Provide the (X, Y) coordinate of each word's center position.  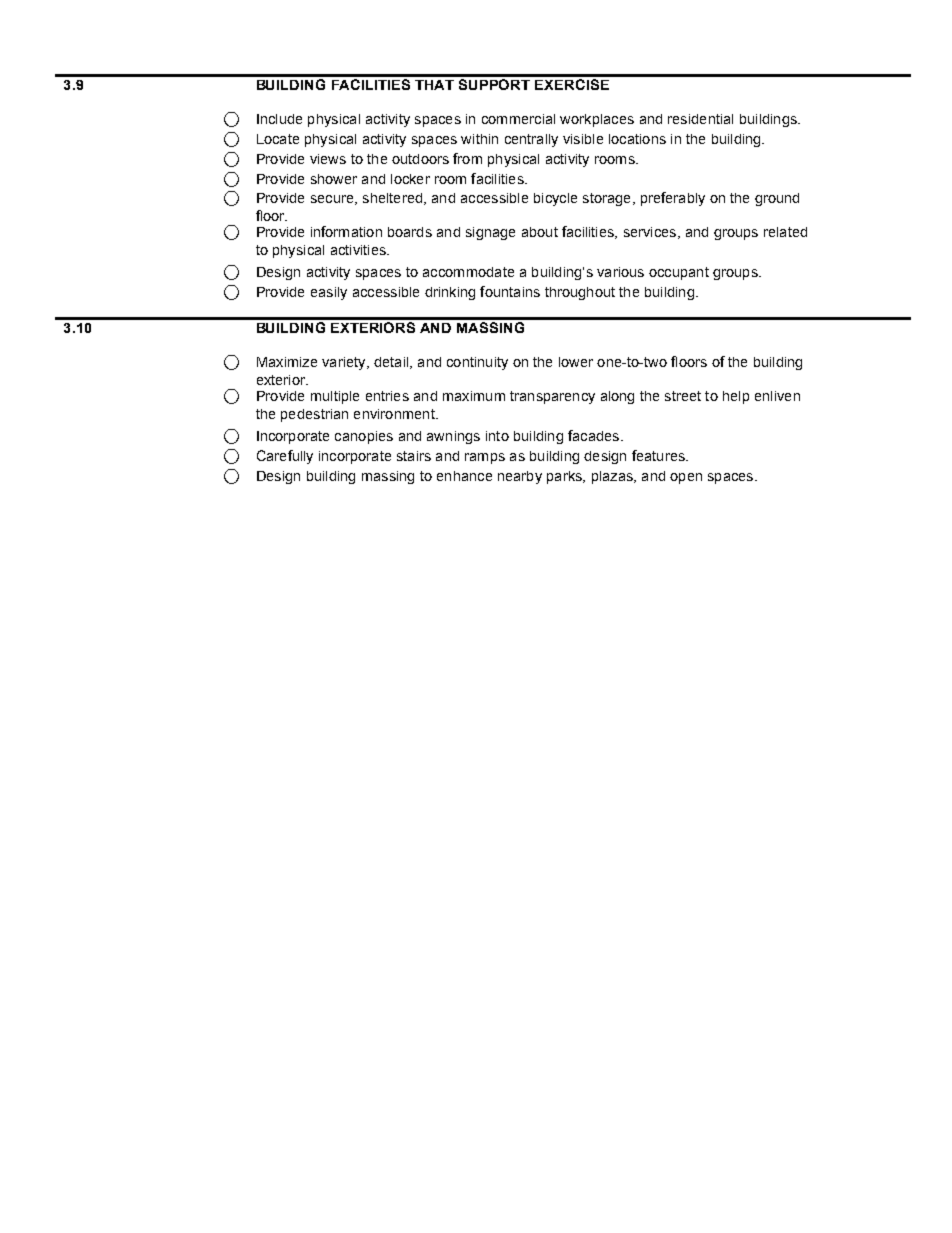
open (686, 478)
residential (700, 119)
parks (565, 477)
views (328, 159)
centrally (531, 140)
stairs (414, 456)
